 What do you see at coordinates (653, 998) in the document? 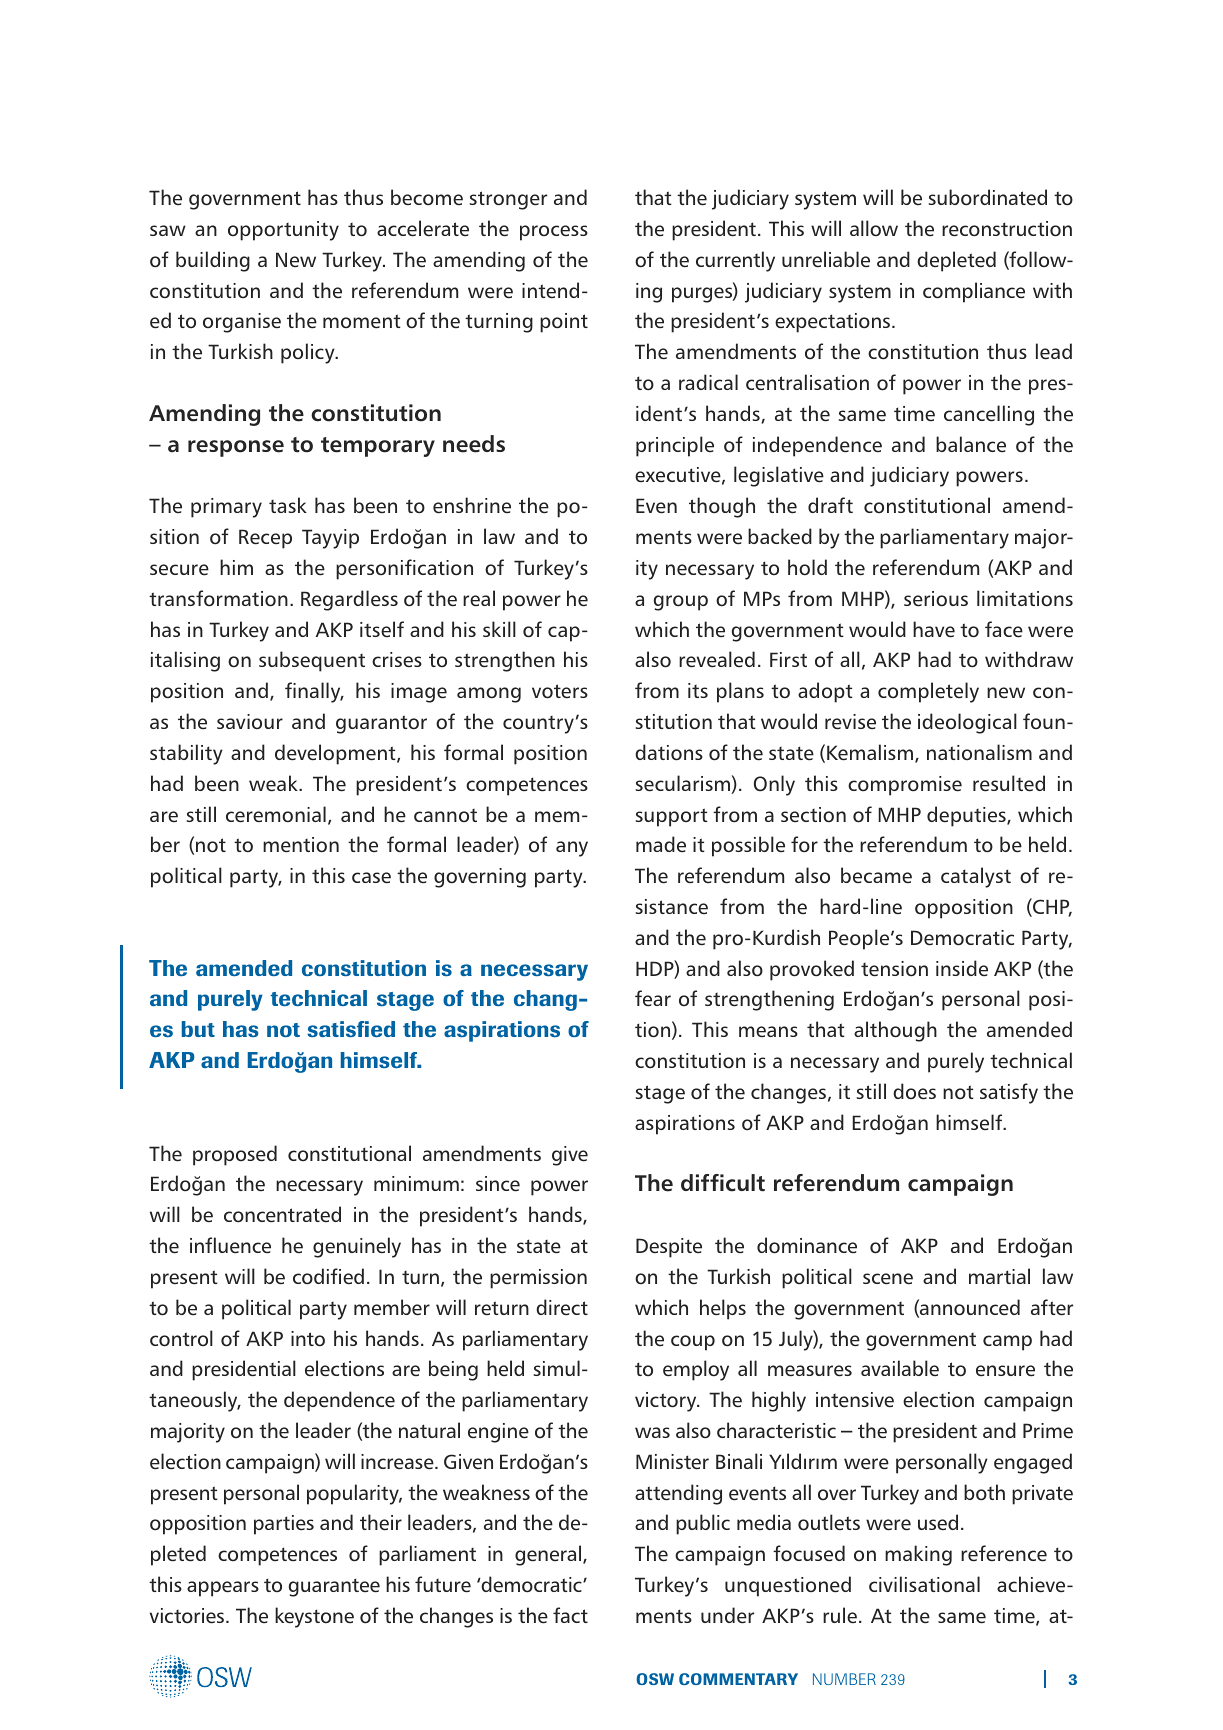
I see `fear` at bounding box center [653, 998].
